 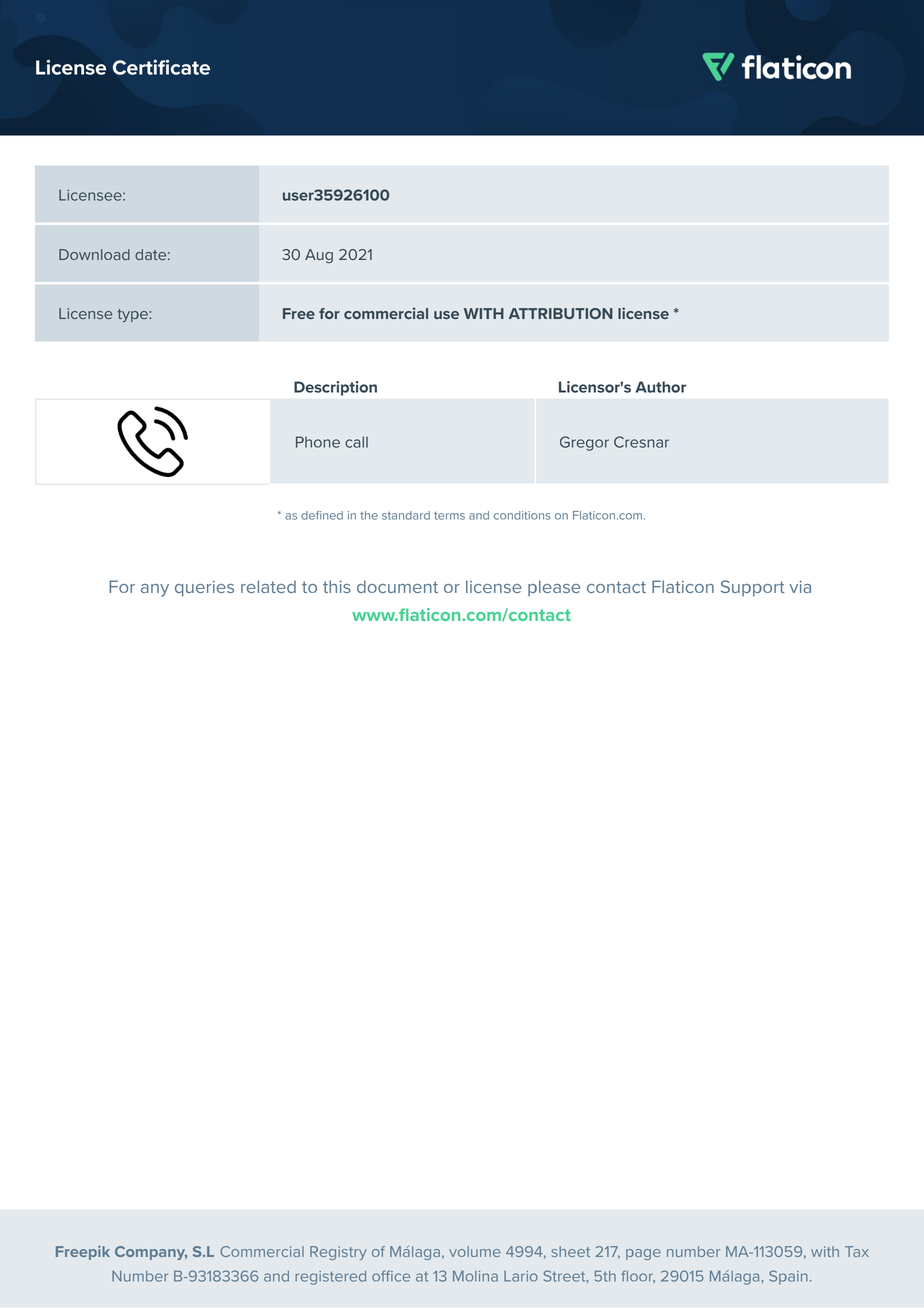 What do you see at coordinates (151, 1253) in the screenshot?
I see `Company` at bounding box center [151, 1253].
